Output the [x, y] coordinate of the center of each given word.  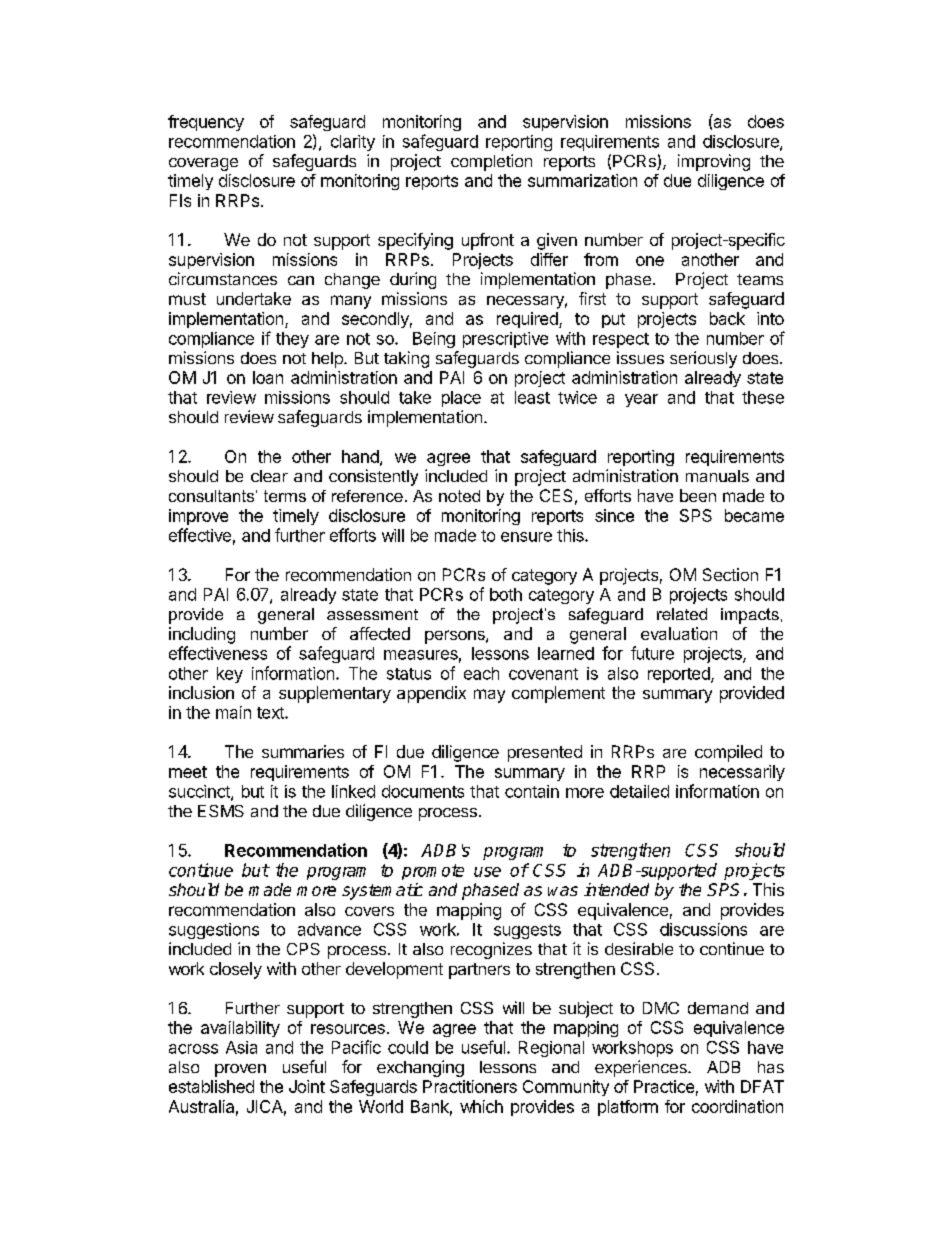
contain [532, 791]
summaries [303, 751]
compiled [728, 753]
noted [459, 496]
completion [491, 162]
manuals [717, 476]
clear [269, 476]
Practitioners [470, 1086]
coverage [203, 164]
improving [714, 162]
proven [240, 1070]
